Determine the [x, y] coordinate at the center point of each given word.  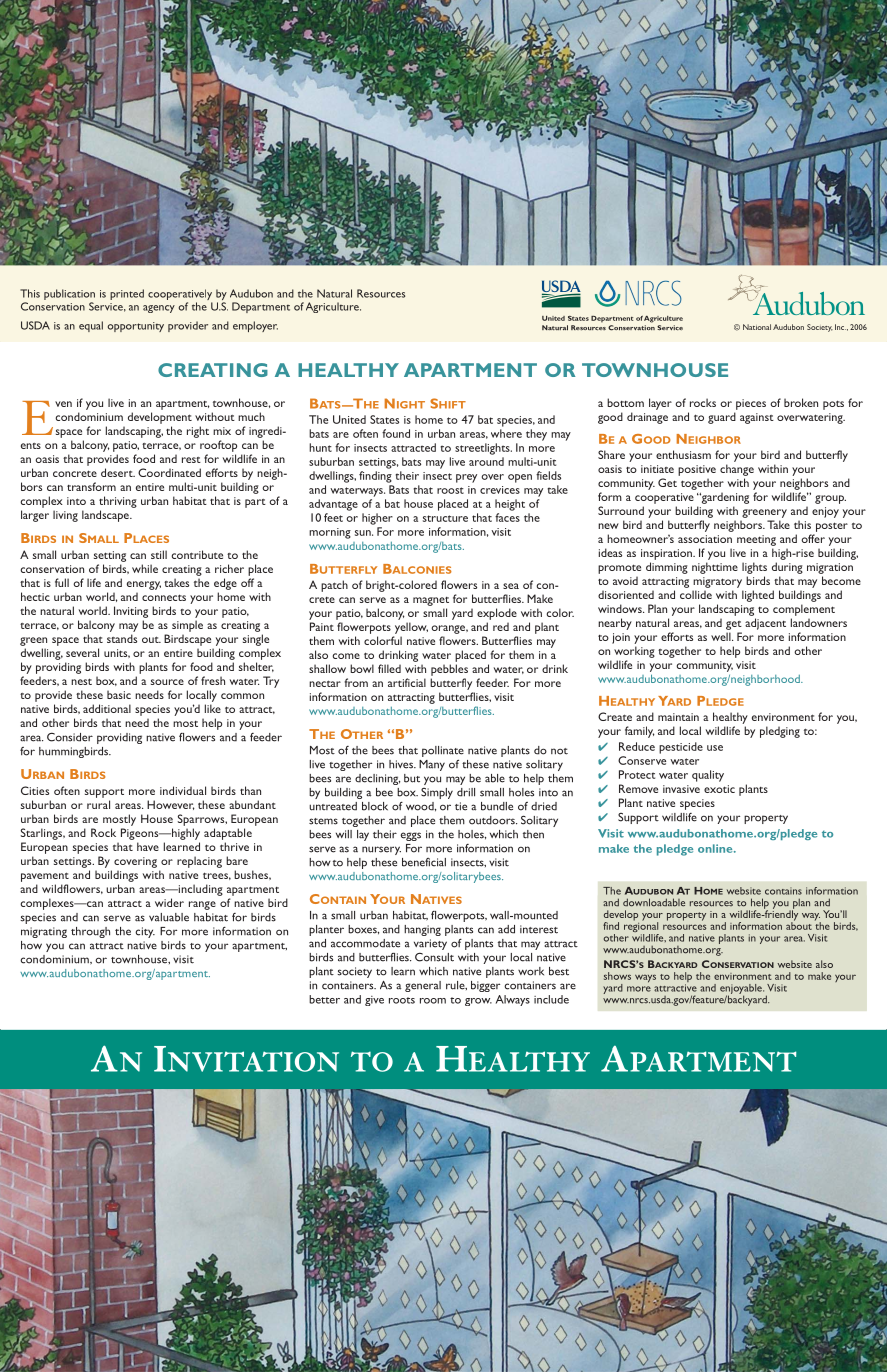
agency [159, 309]
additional [107, 708]
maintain [678, 717]
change [737, 470]
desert [118, 472]
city [145, 932]
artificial [407, 682]
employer [255, 326]
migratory [717, 582]
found [396, 433]
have [148, 846]
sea [511, 586]
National [757, 327]
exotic [719, 789]
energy [144, 585]
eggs [411, 836]
